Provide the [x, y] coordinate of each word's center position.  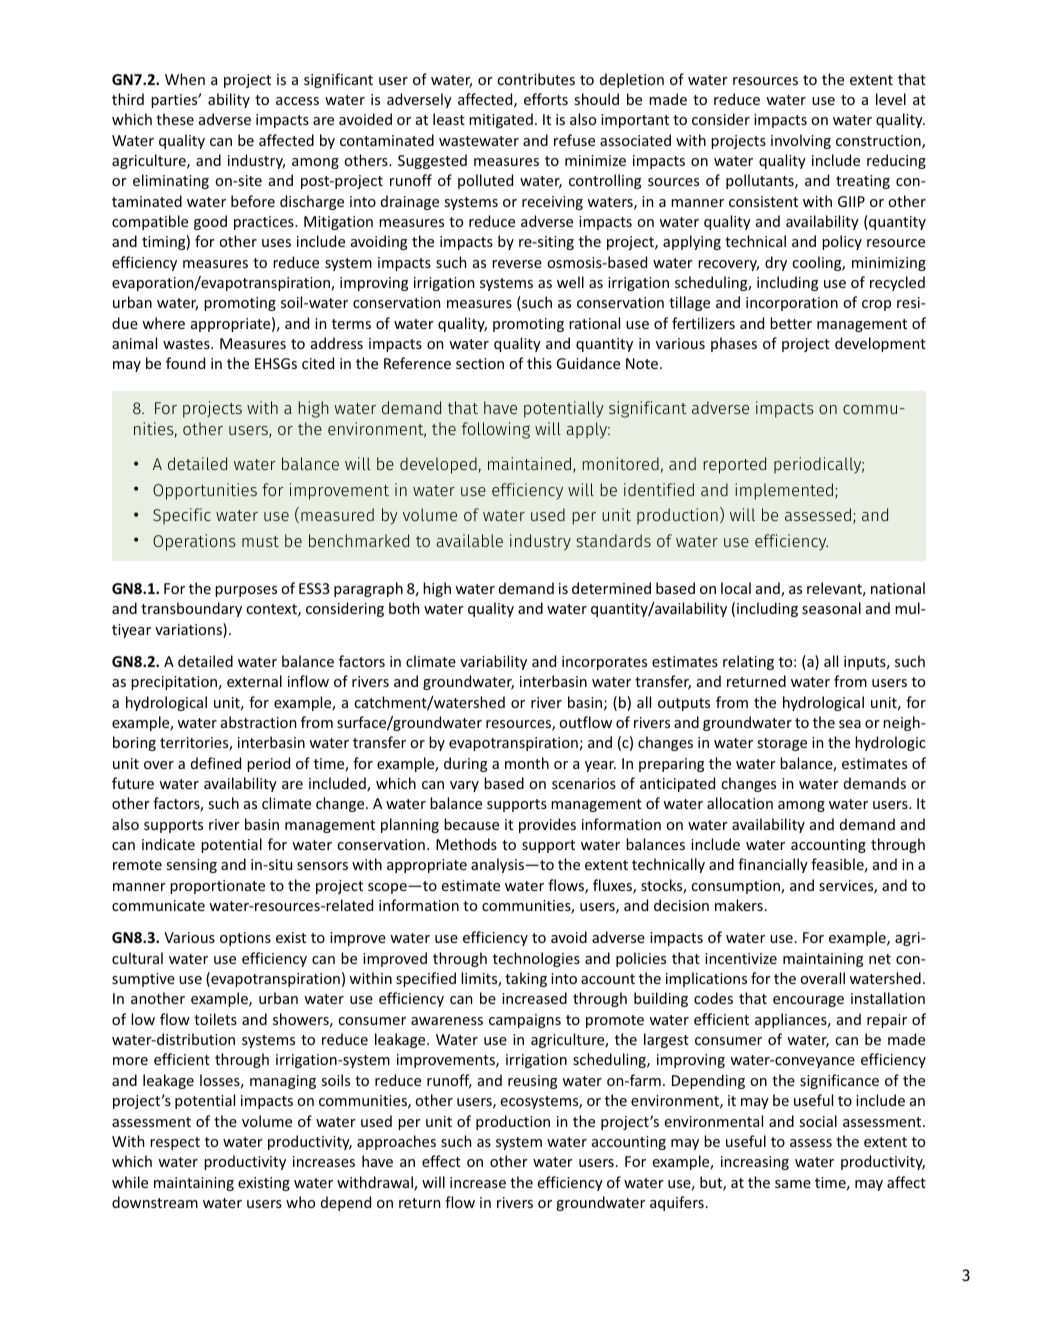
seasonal [831, 608]
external [254, 681]
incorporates [604, 663]
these [175, 119]
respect [175, 1143]
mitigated [501, 120]
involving [801, 141]
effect [441, 1161]
